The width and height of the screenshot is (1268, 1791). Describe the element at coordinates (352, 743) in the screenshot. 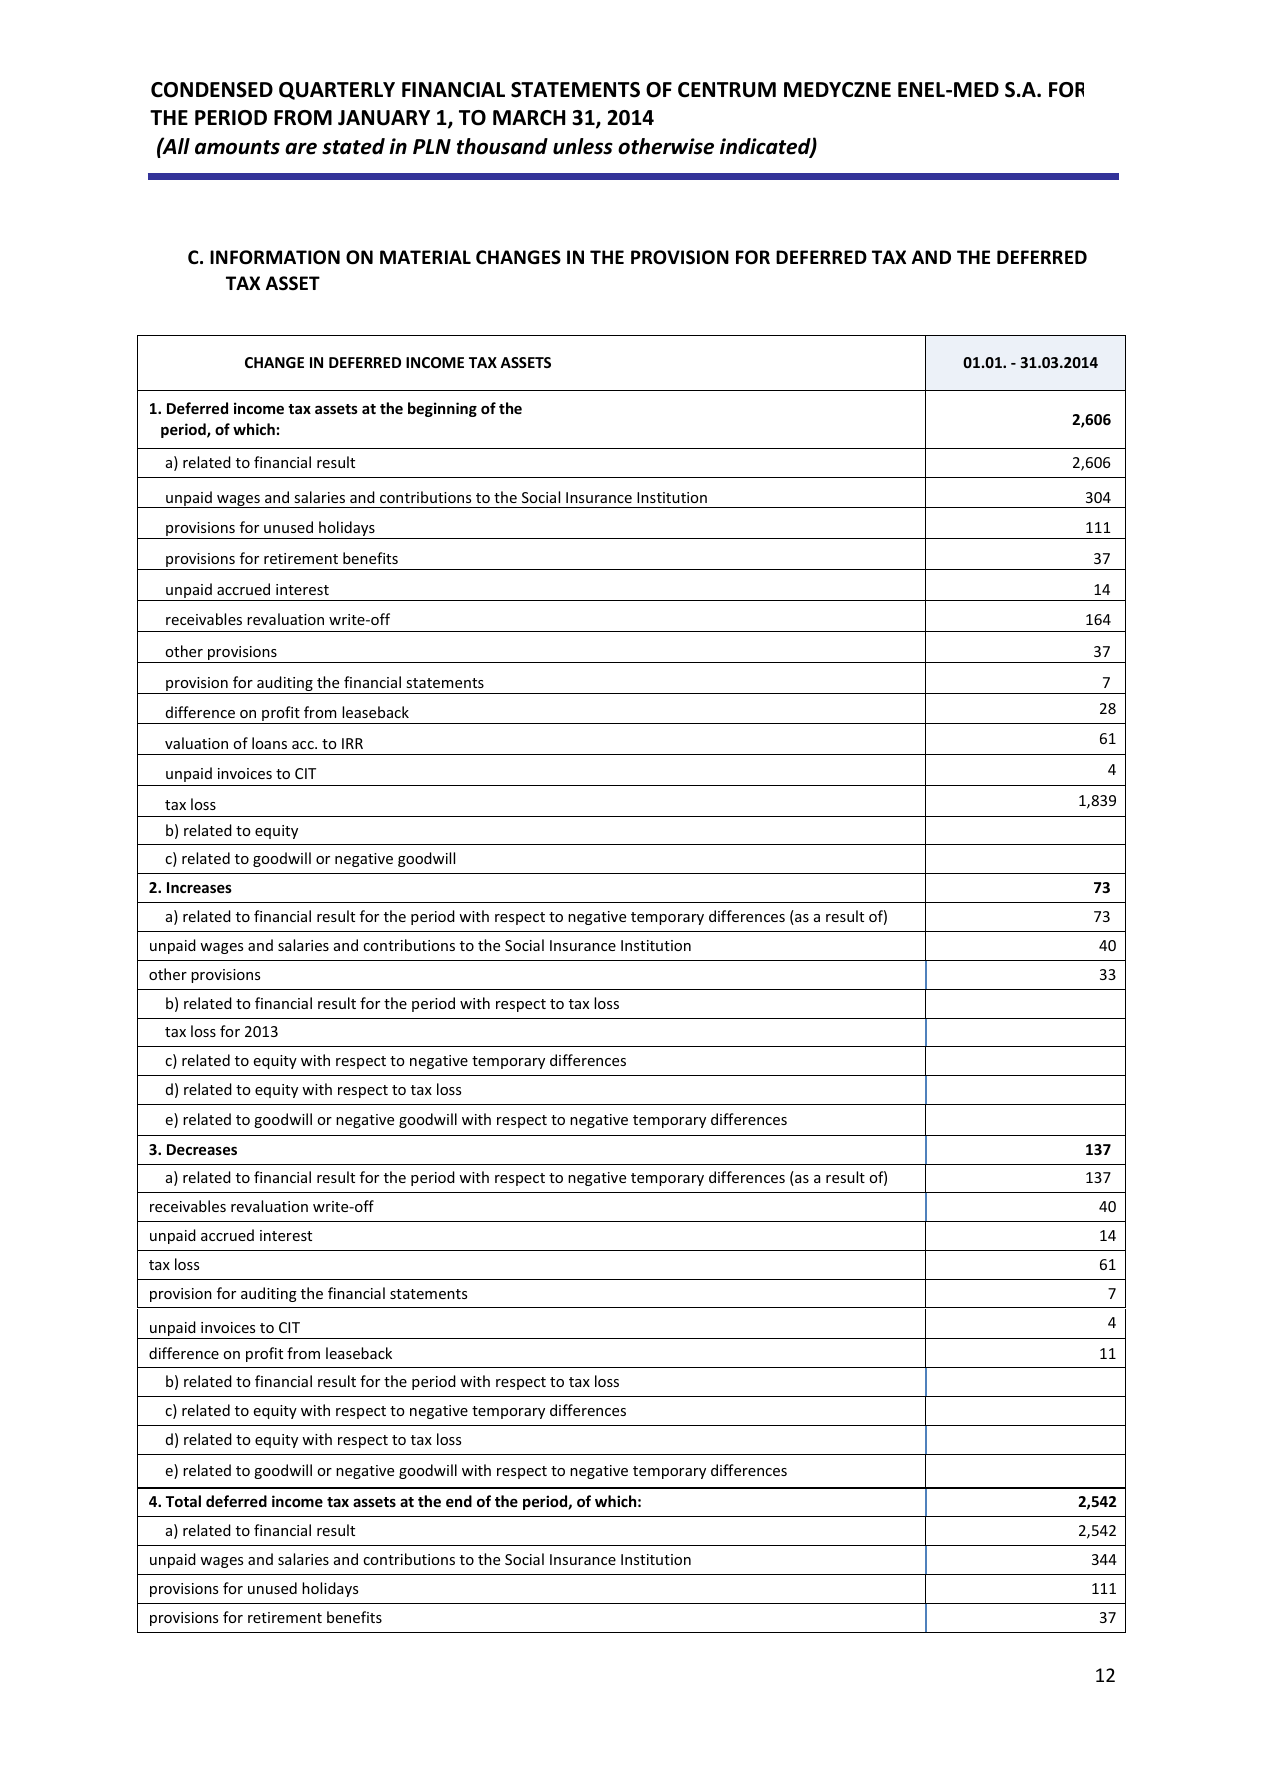

I see `IRR` at that location.
